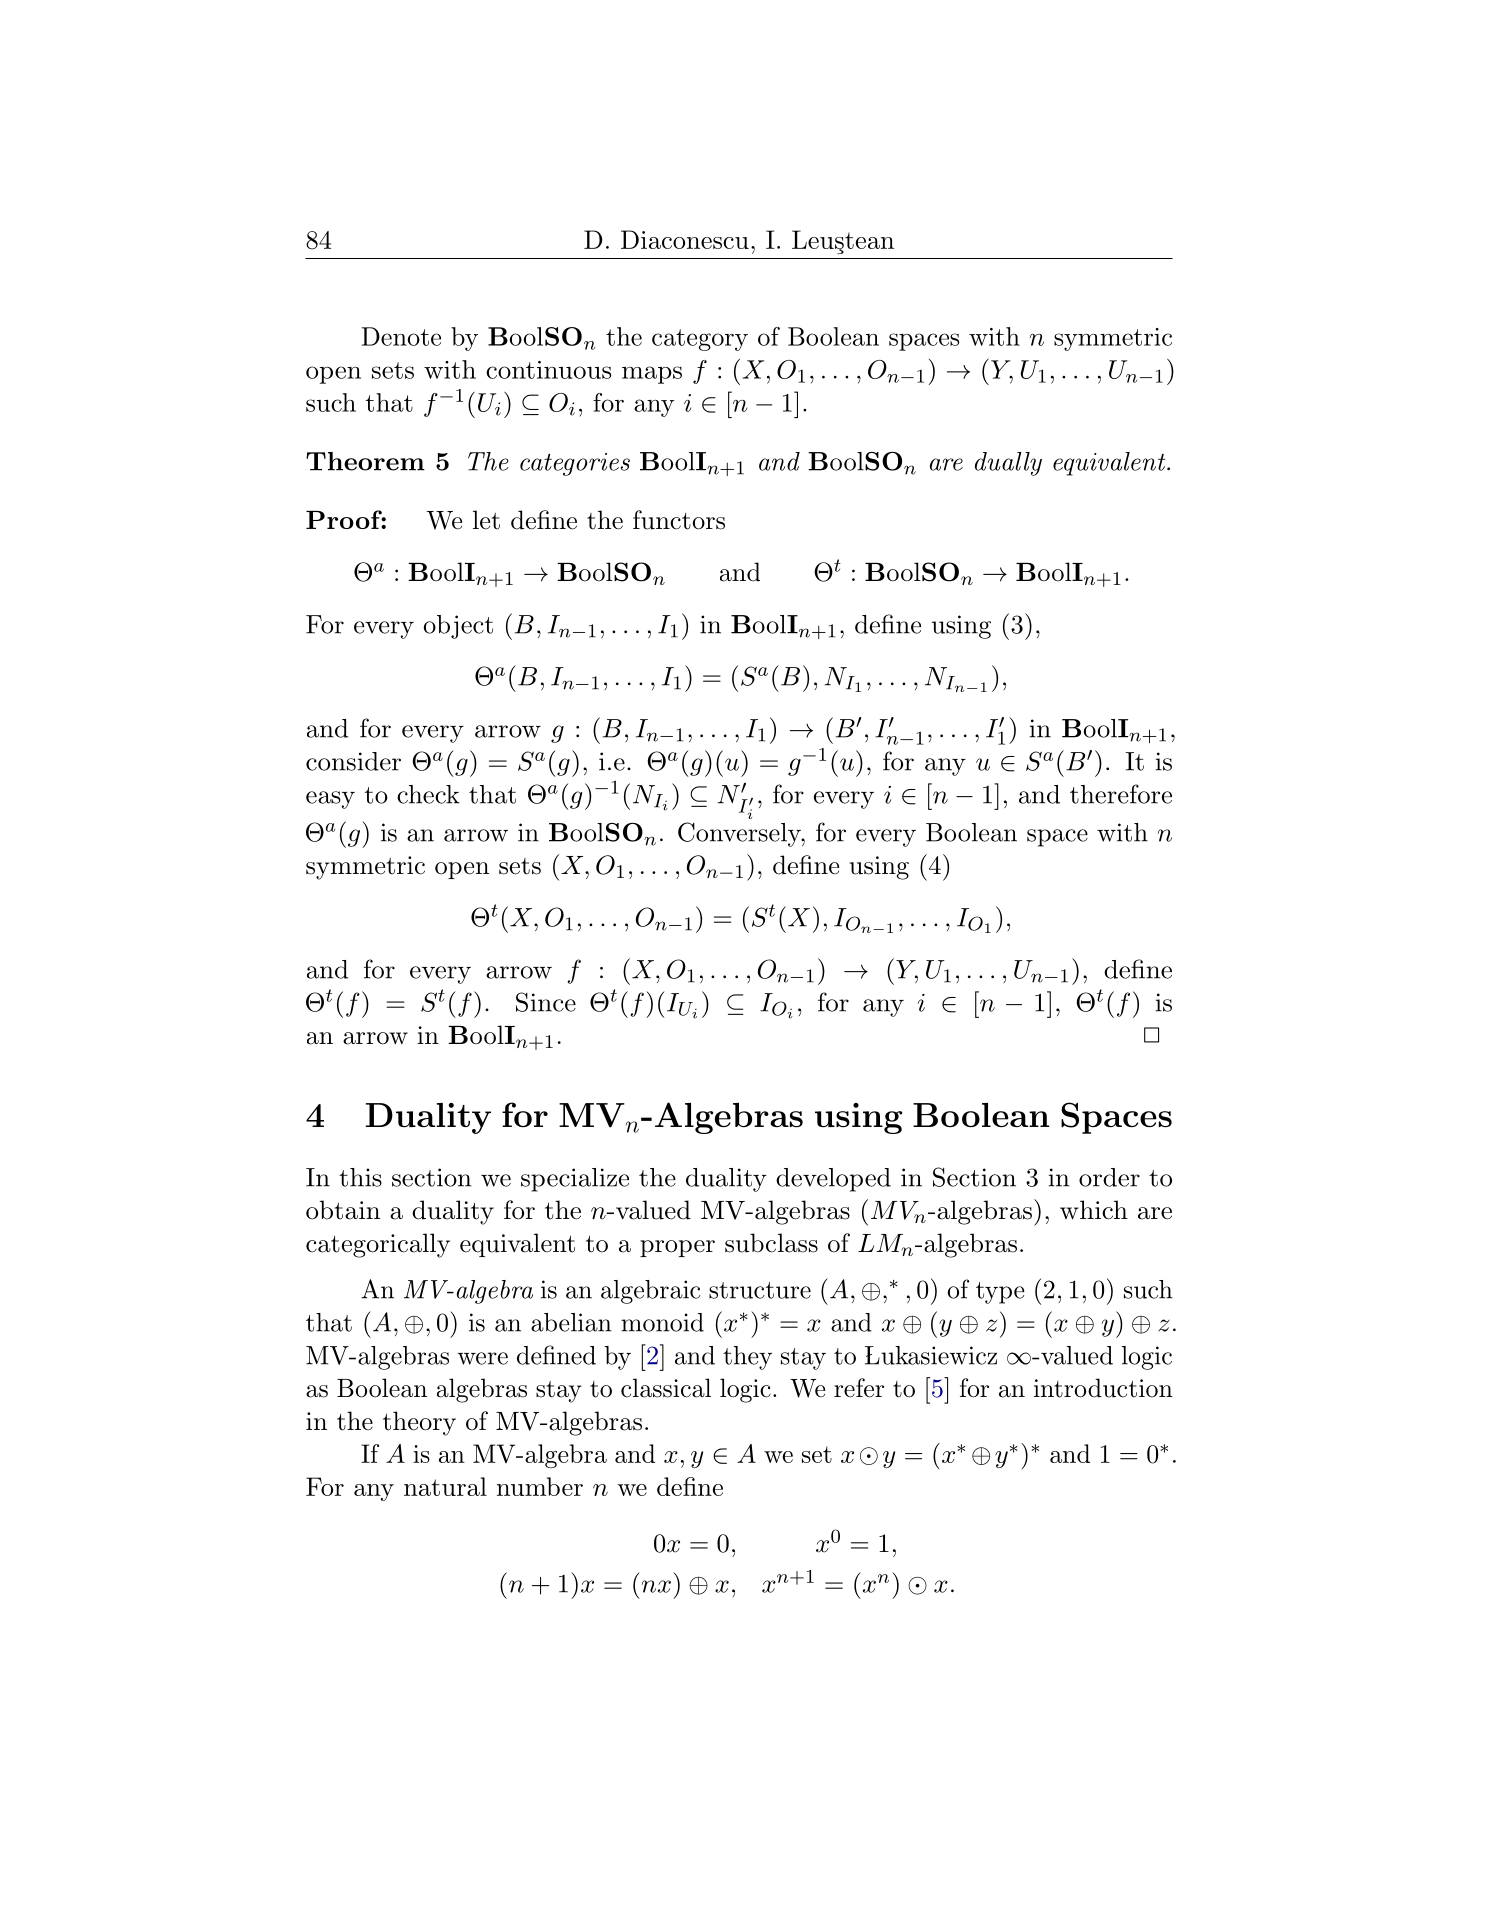 This image has width=1486, height=1923. I want to click on theory, so click(419, 1423).
